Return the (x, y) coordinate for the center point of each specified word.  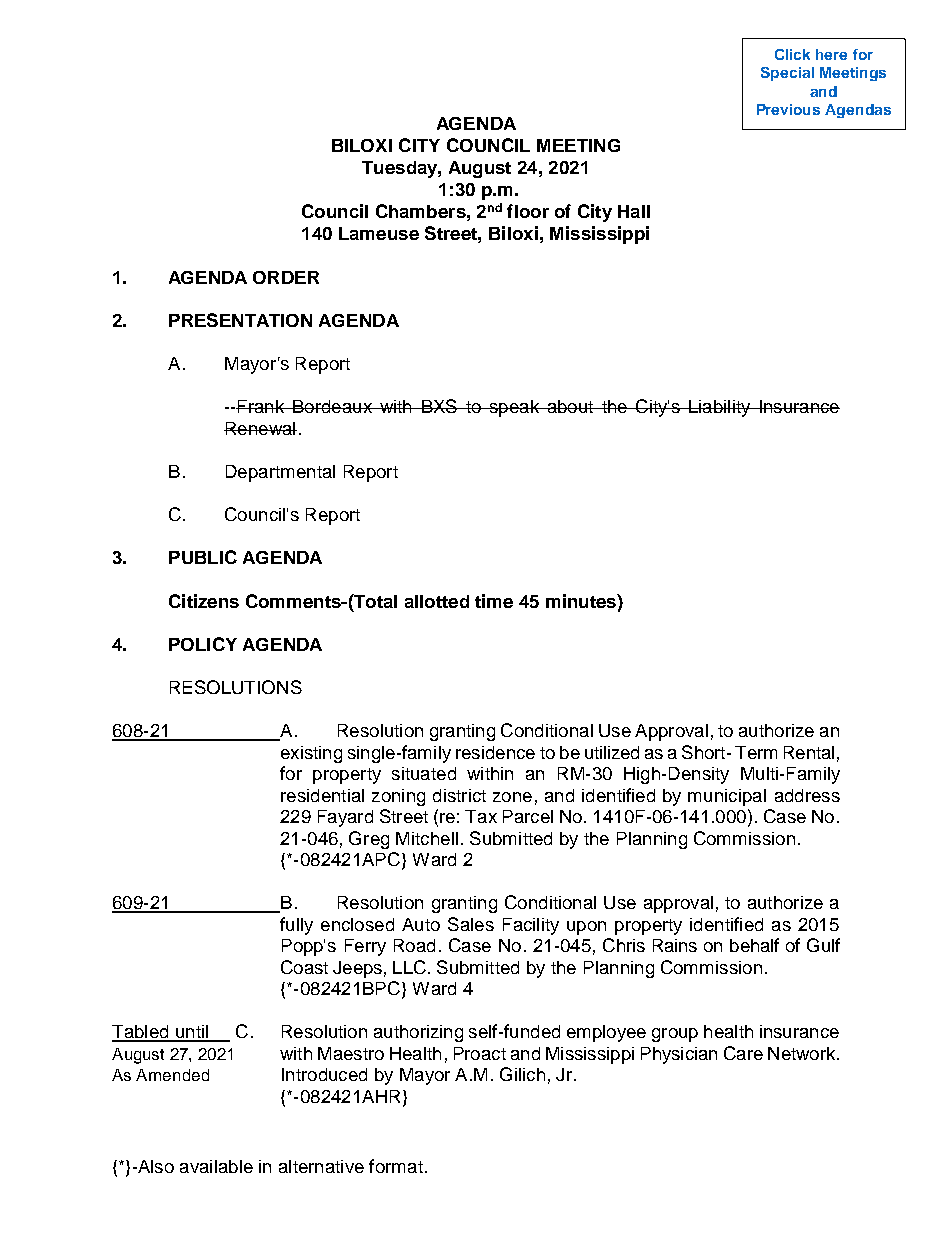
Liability (719, 408)
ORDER (286, 277)
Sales (471, 924)
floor (528, 211)
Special (787, 74)
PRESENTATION (240, 320)
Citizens (204, 601)
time (494, 601)
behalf (754, 945)
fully (296, 926)
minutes (582, 601)
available (216, 1166)
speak (514, 408)
